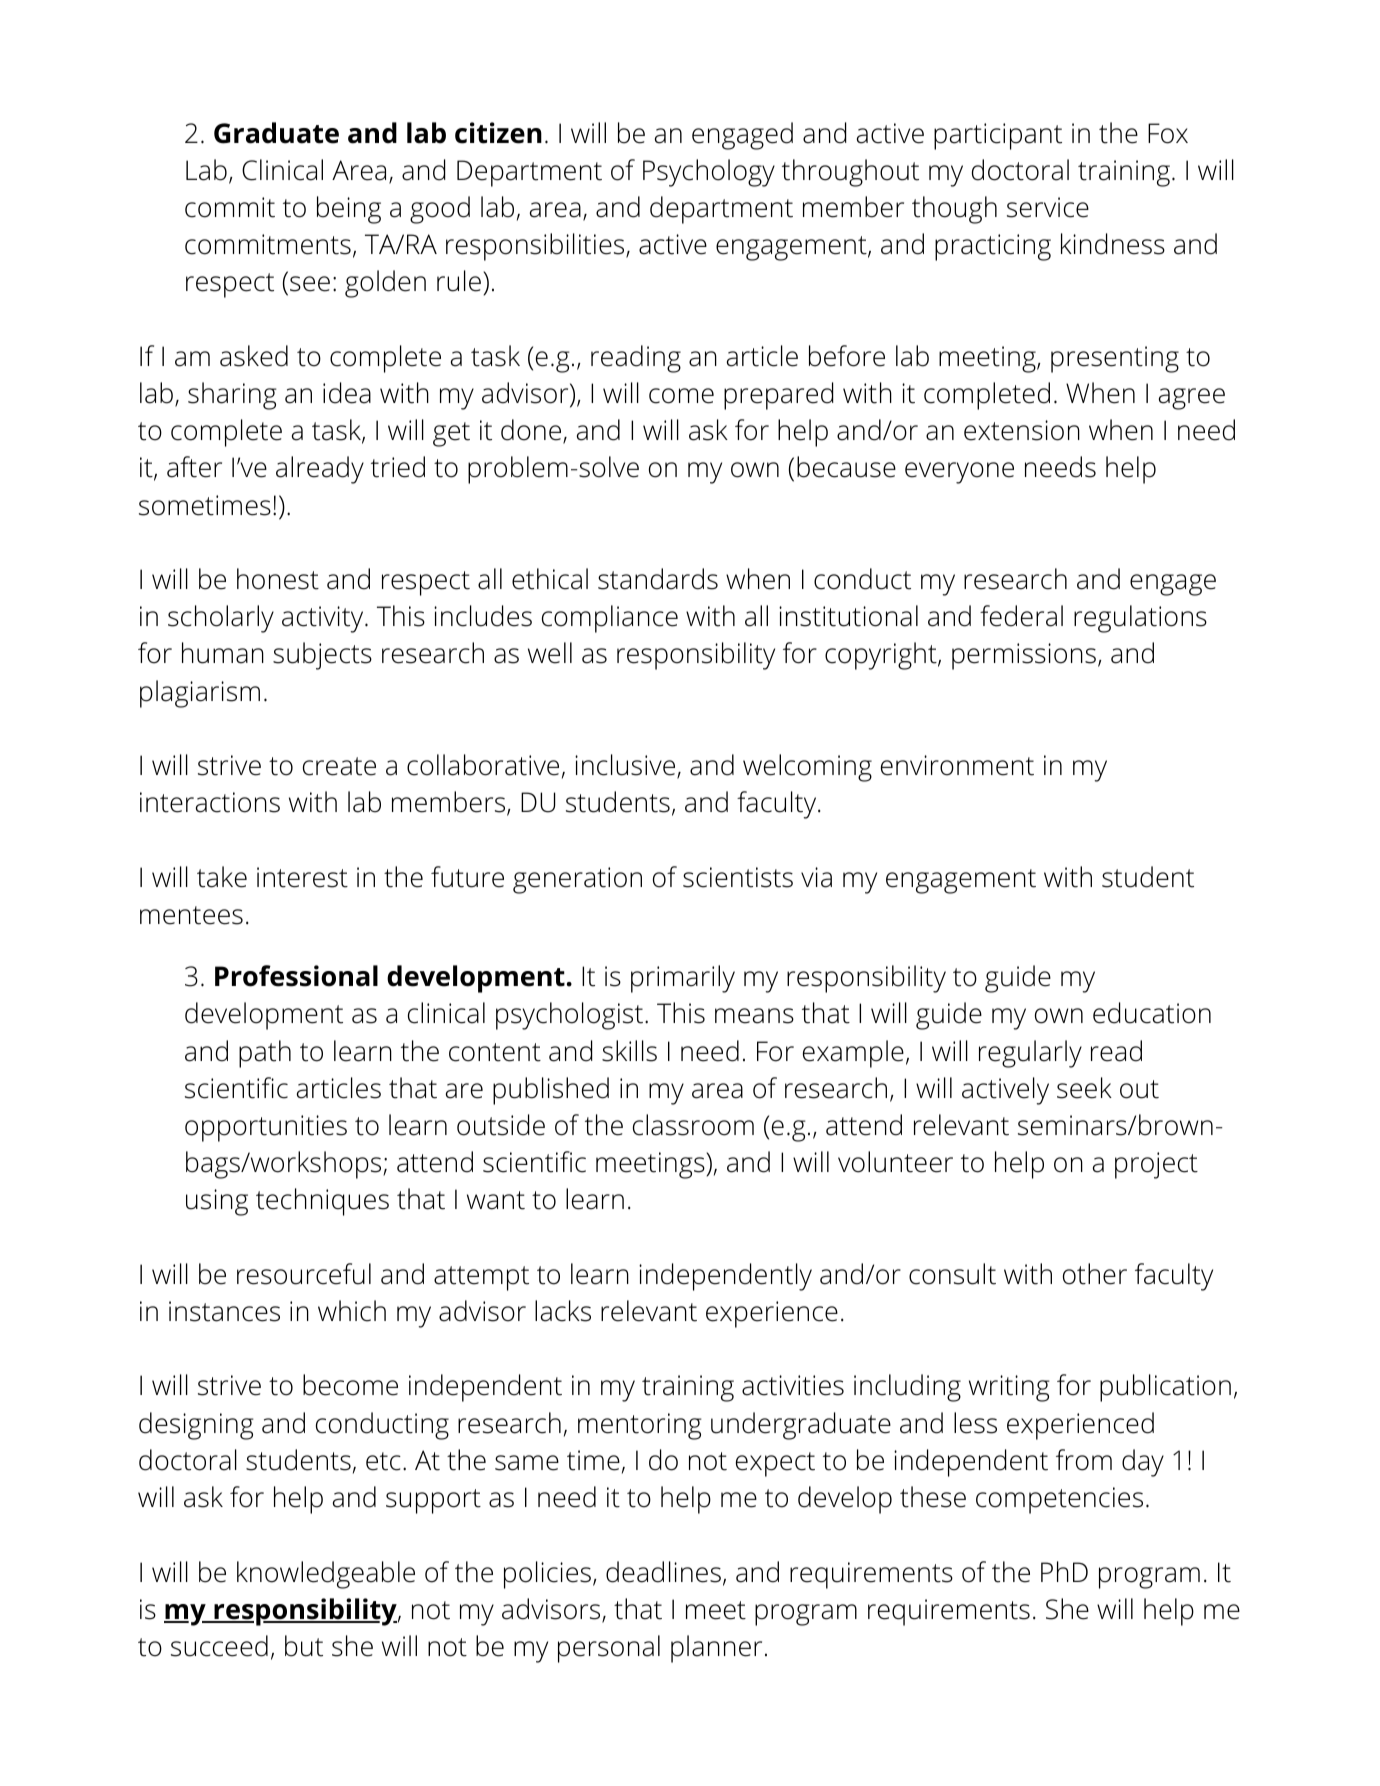  What do you see at coordinates (304, 1274) in the screenshot?
I see `resourceful` at bounding box center [304, 1274].
